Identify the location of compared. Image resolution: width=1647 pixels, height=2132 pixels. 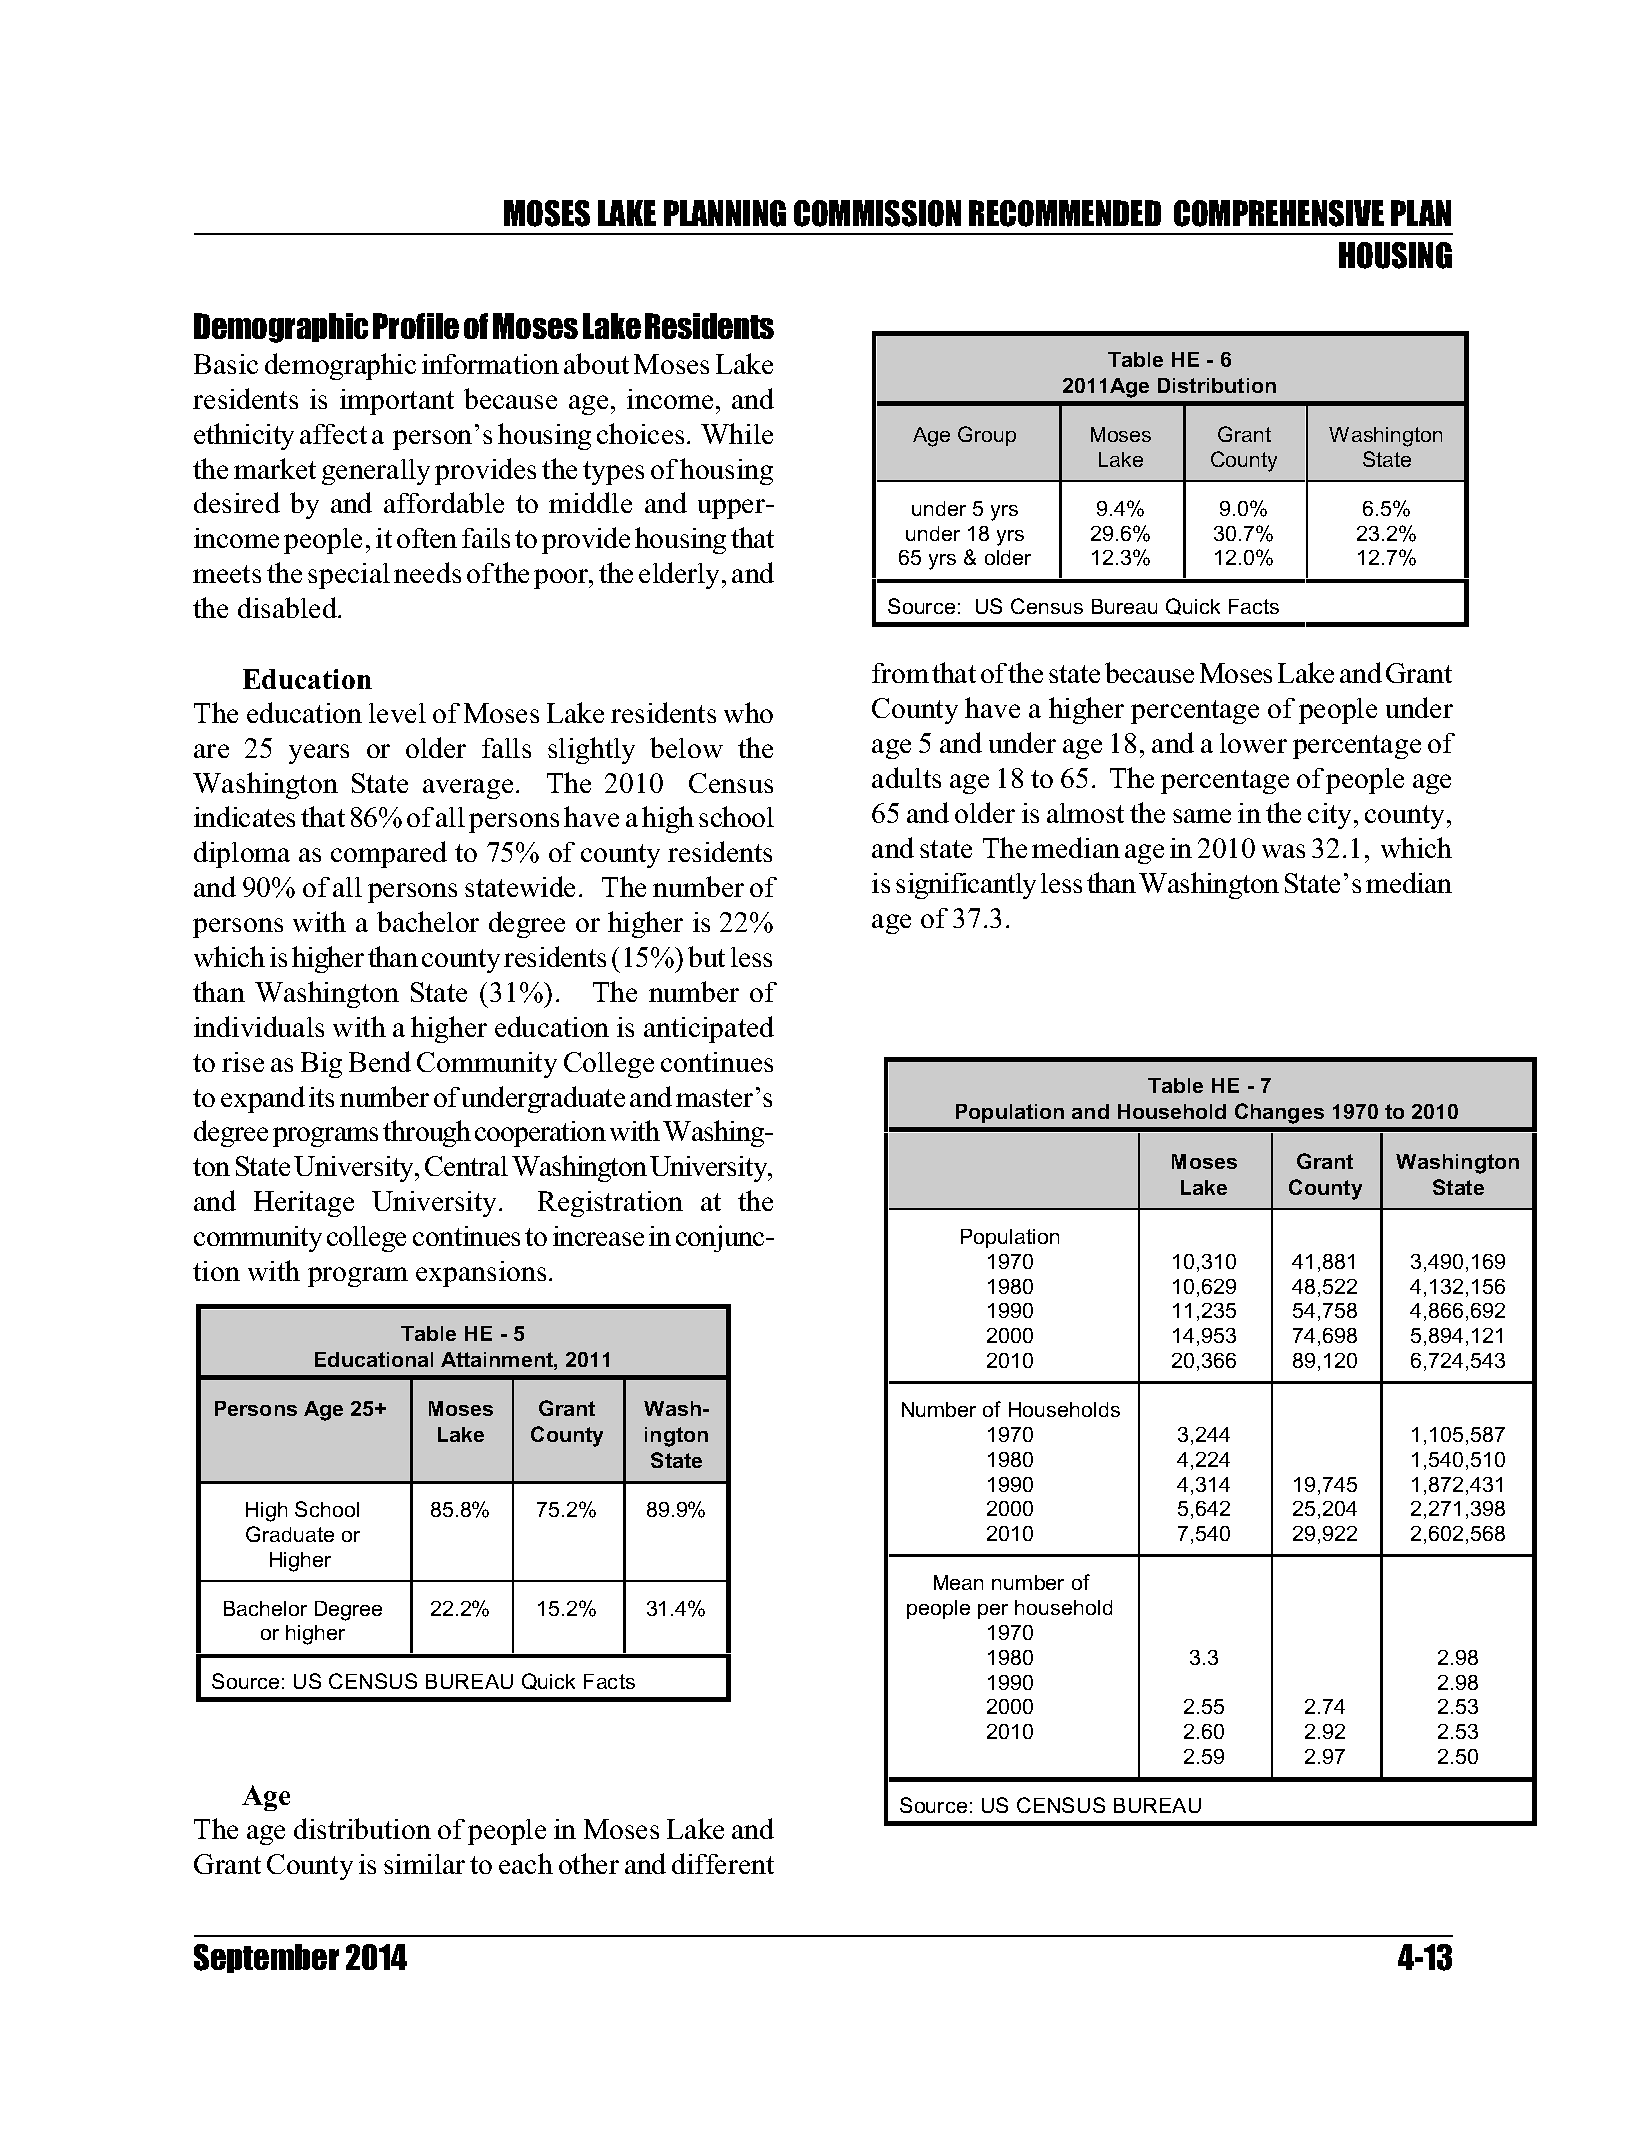
(389, 854).
